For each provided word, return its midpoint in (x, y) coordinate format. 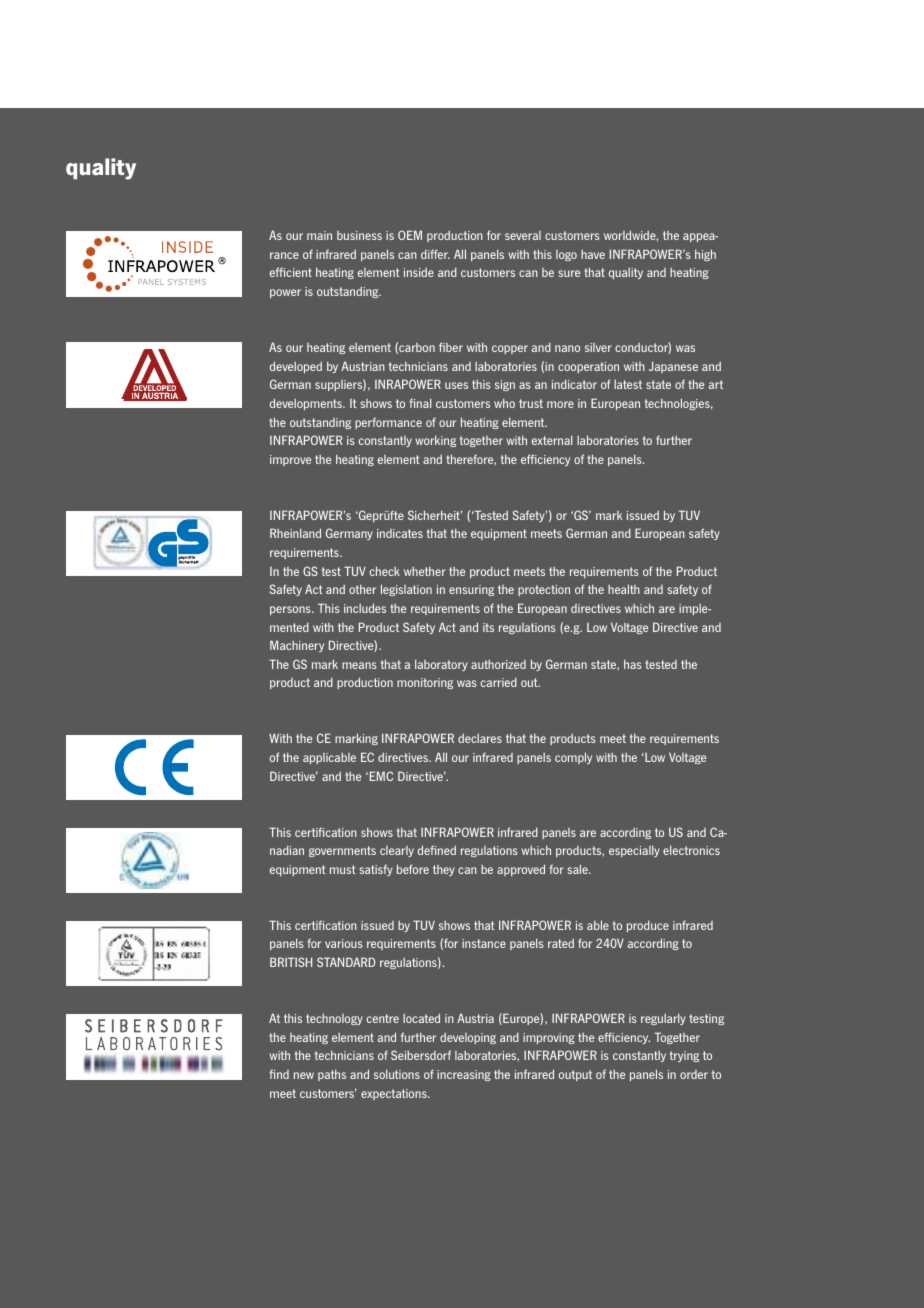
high (705, 255)
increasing (464, 1075)
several (523, 235)
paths (332, 1075)
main (319, 235)
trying (684, 1056)
